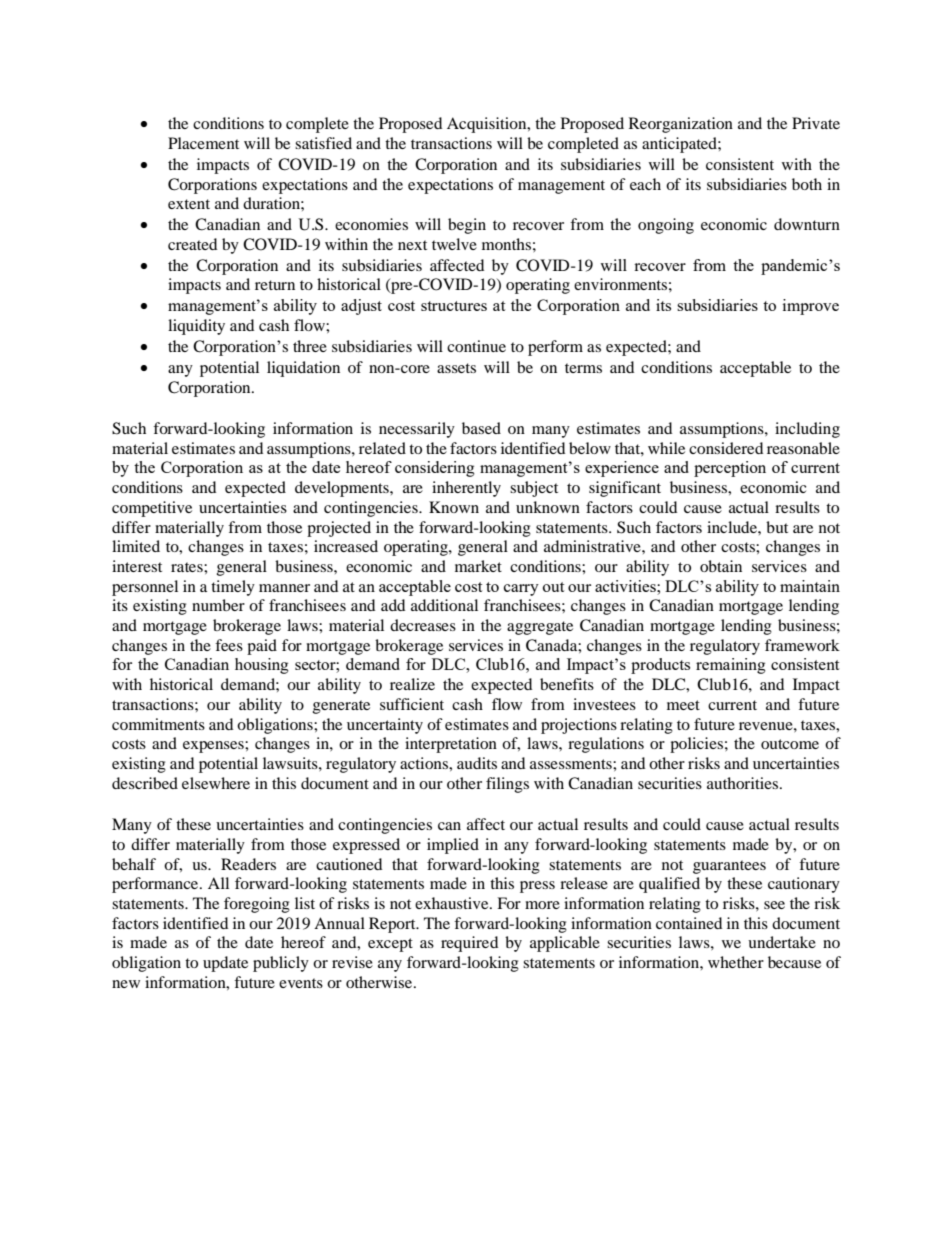 The width and height of the image is (952, 1233). Describe the element at coordinates (412, 684) in the image. I see `realize` at that location.
